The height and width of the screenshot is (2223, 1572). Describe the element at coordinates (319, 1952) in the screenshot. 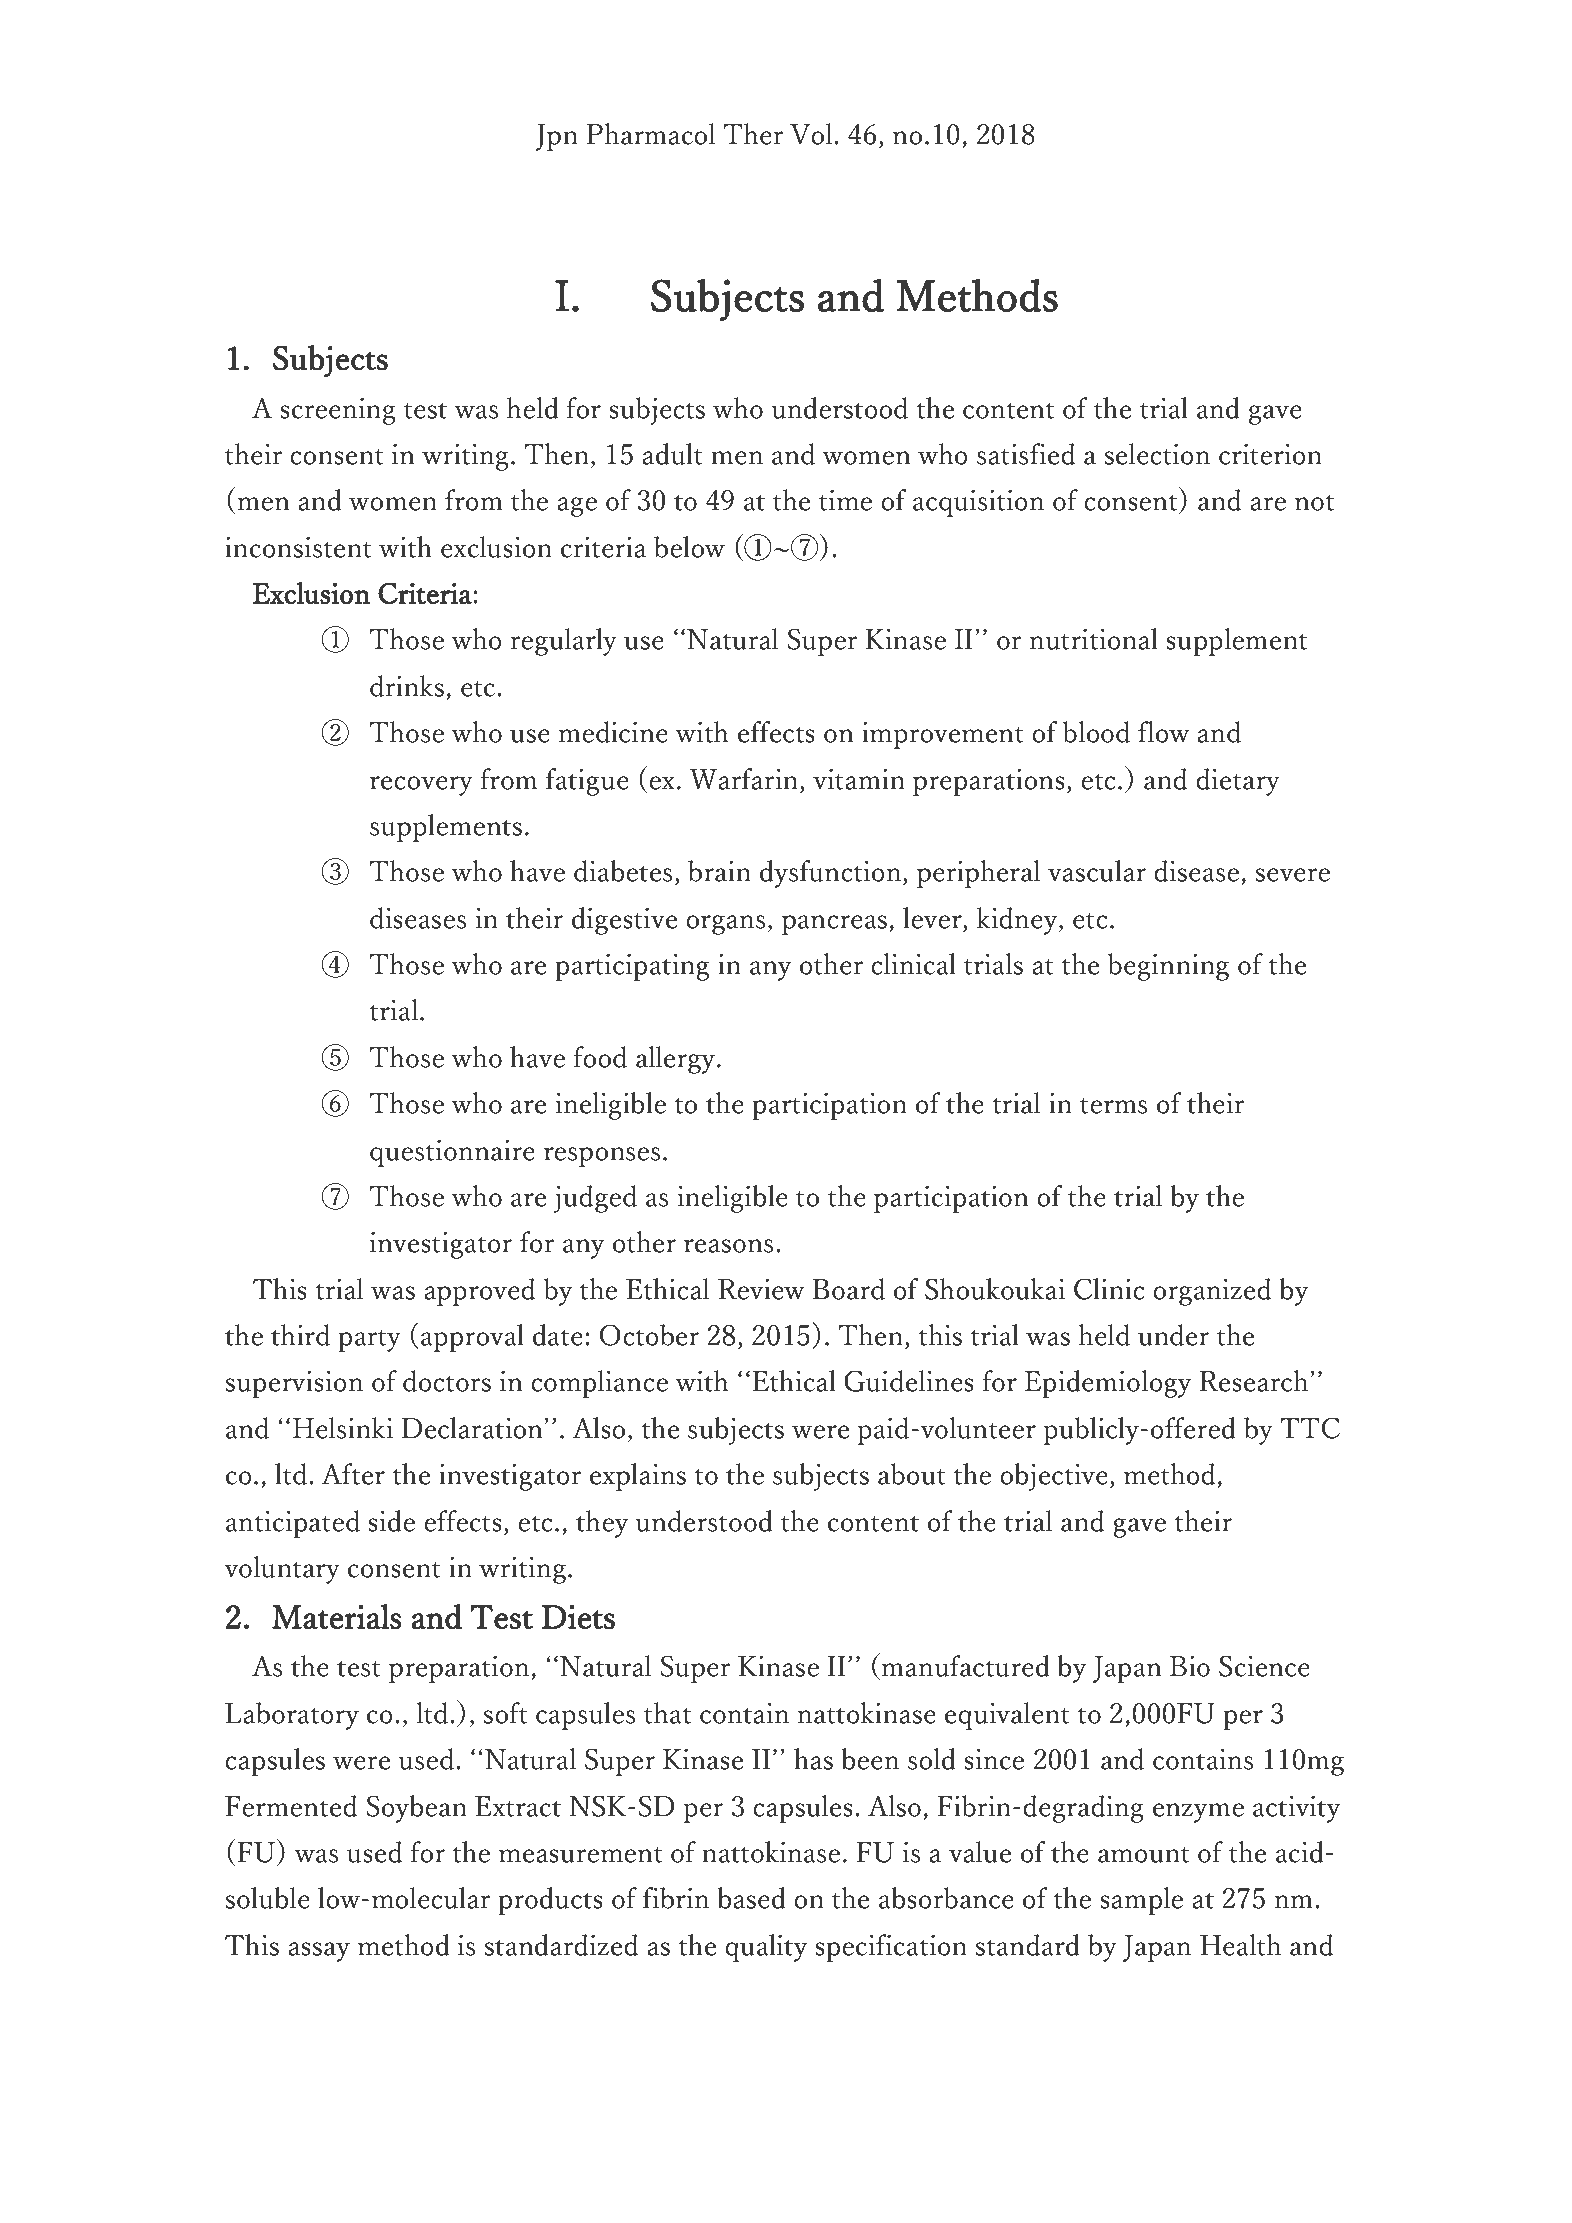

I see `assay` at that location.
